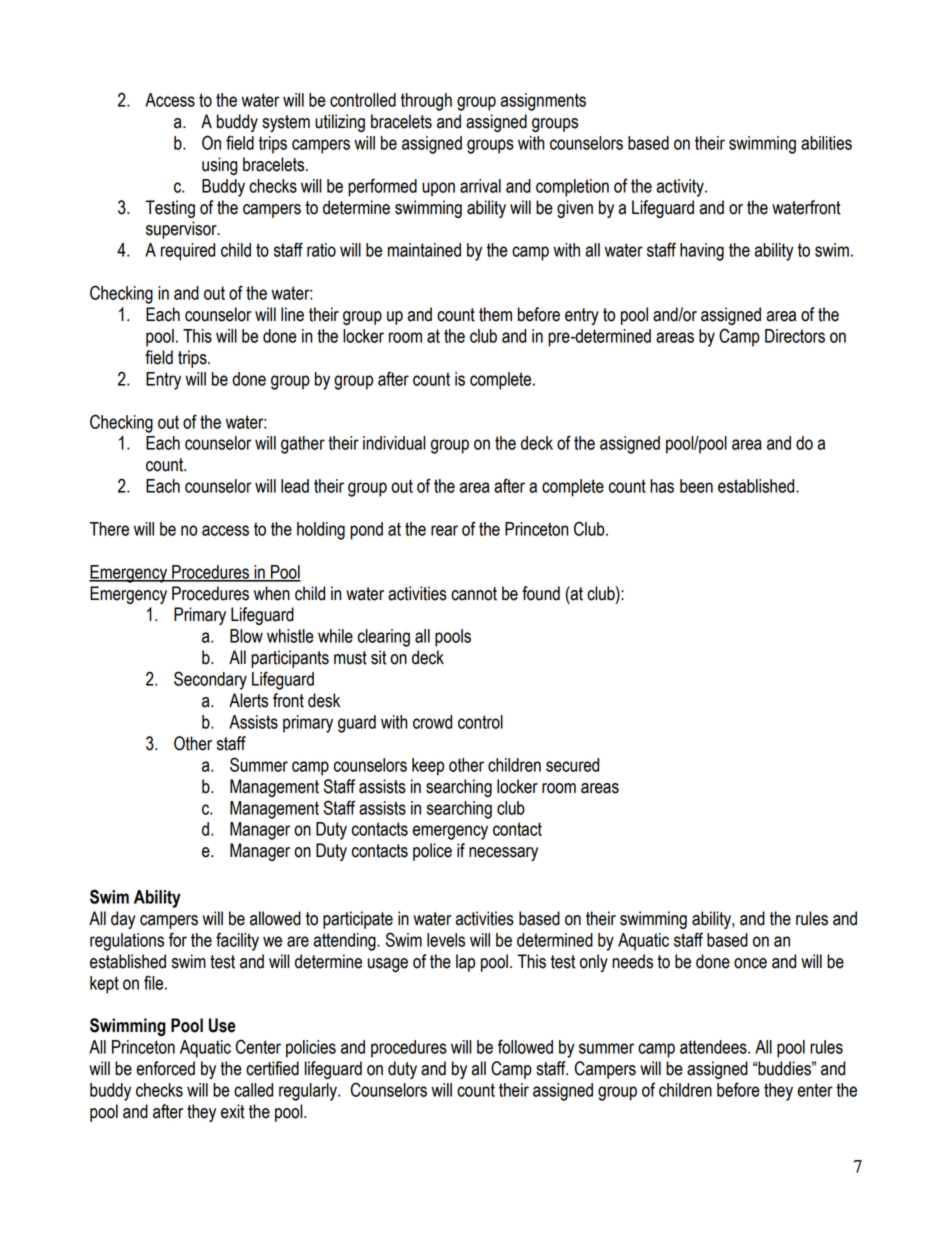 The image size is (952, 1233). What do you see at coordinates (426, 102) in the document?
I see `through` at bounding box center [426, 102].
